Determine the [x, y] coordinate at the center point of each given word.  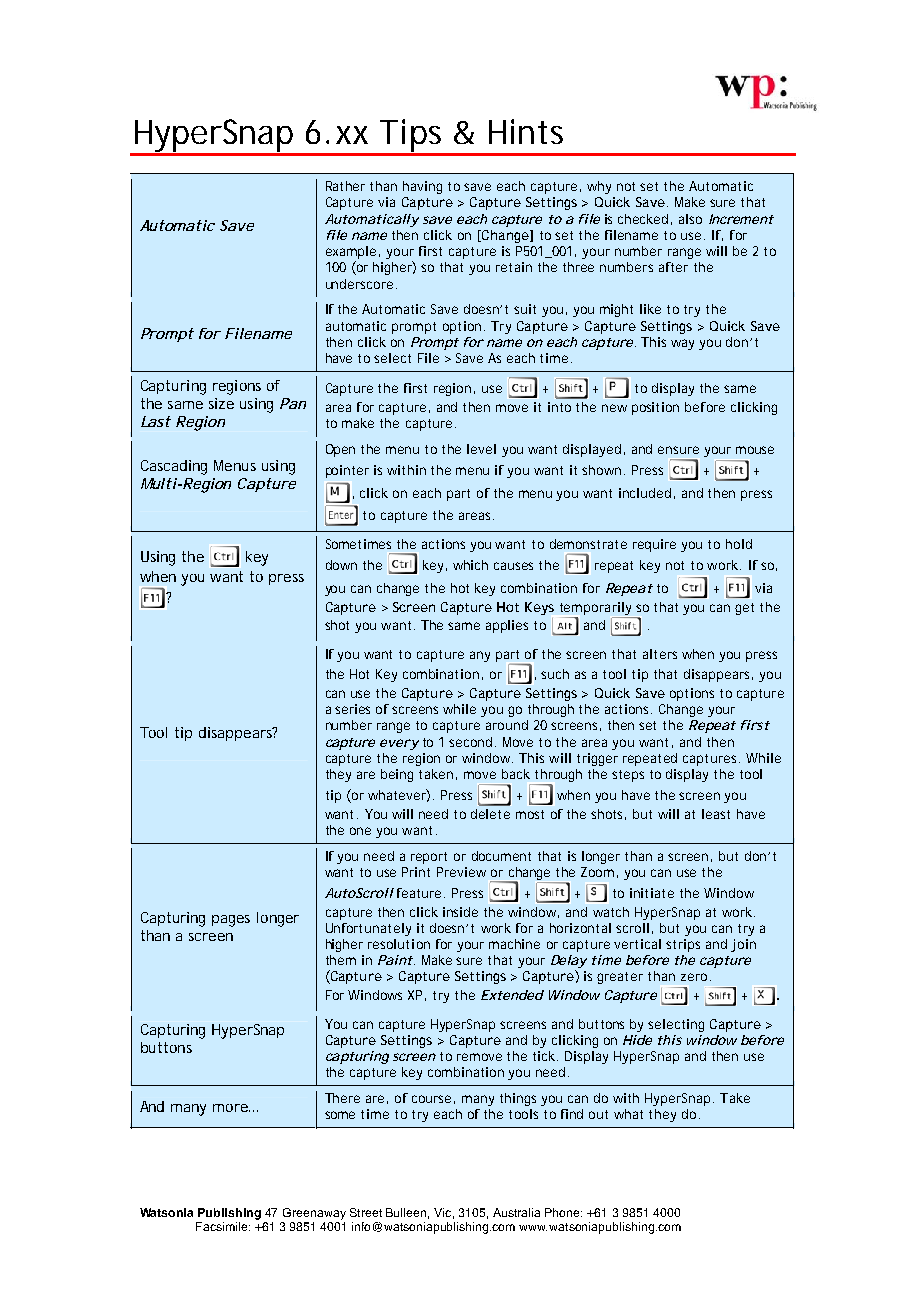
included [645, 493]
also [690, 219]
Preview [461, 872]
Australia [516, 1212]
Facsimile [223, 1226]
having [422, 187]
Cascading [174, 467]
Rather [345, 186]
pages [231, 921]
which [470, 565]
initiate [652, 893]
